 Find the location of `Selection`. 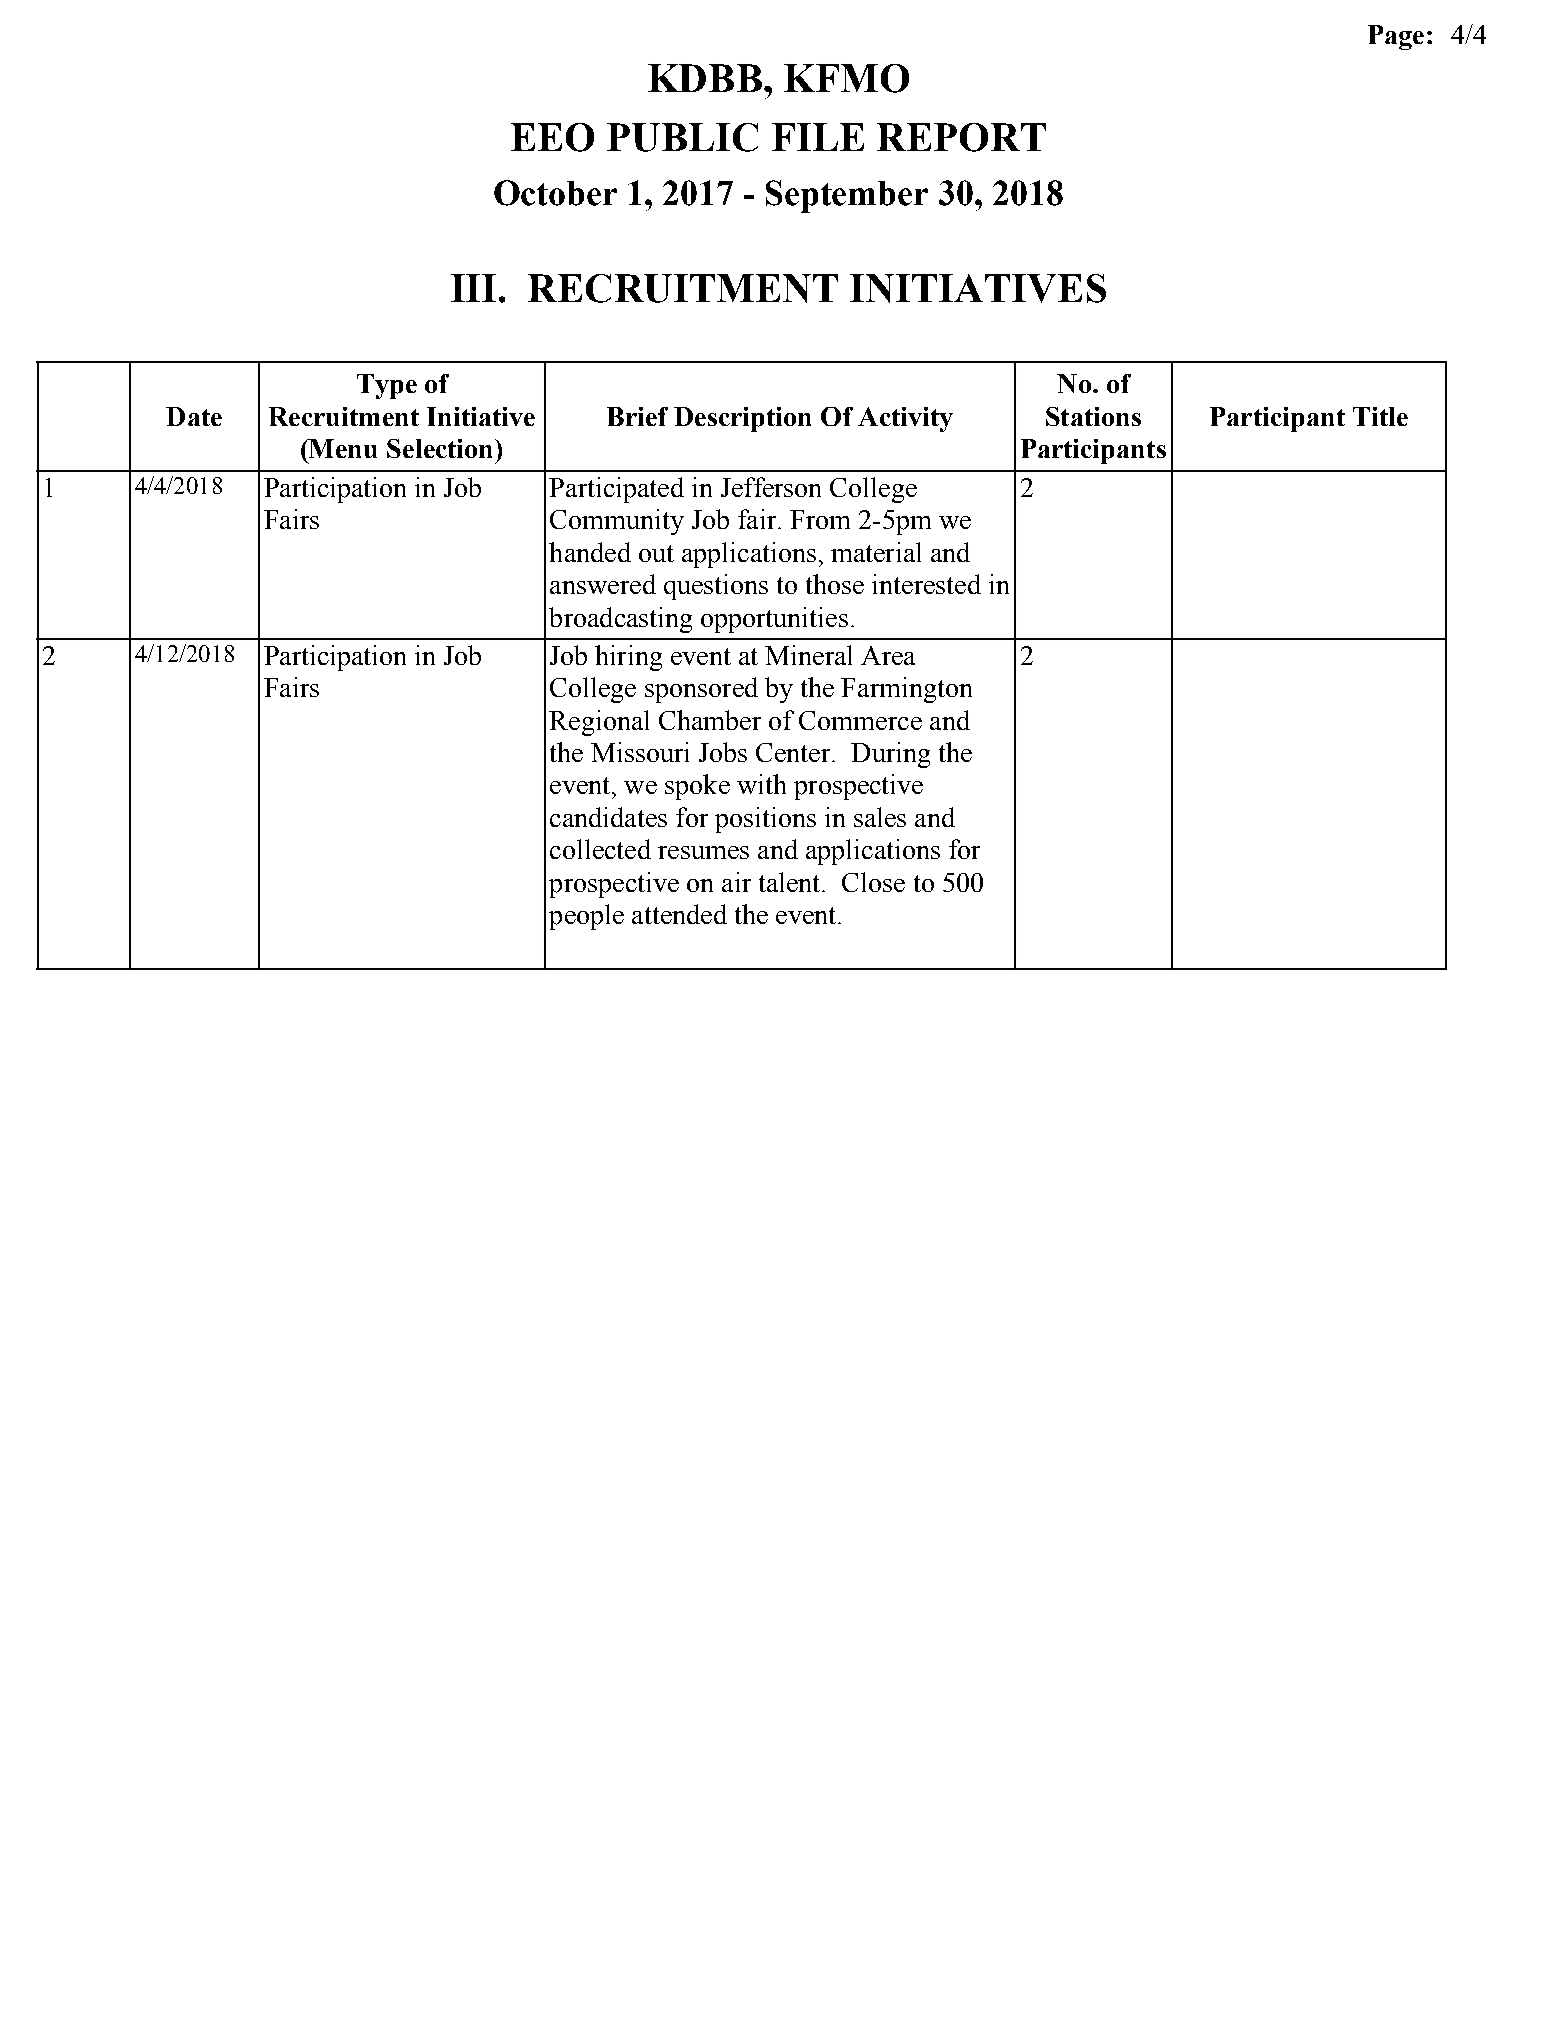

Selection is located at coordinates (441, 448).
